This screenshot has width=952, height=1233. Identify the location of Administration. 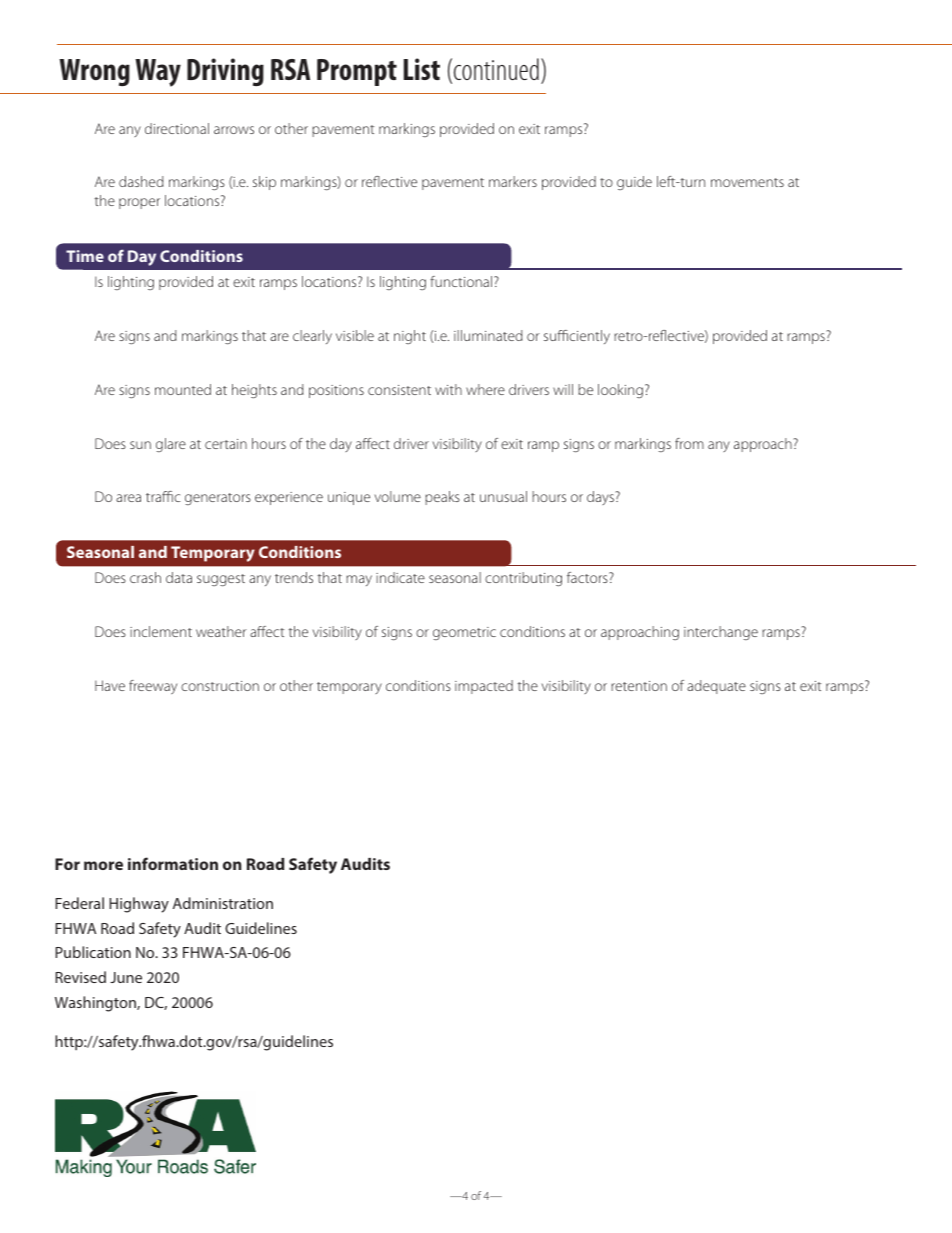
(223, 903).
